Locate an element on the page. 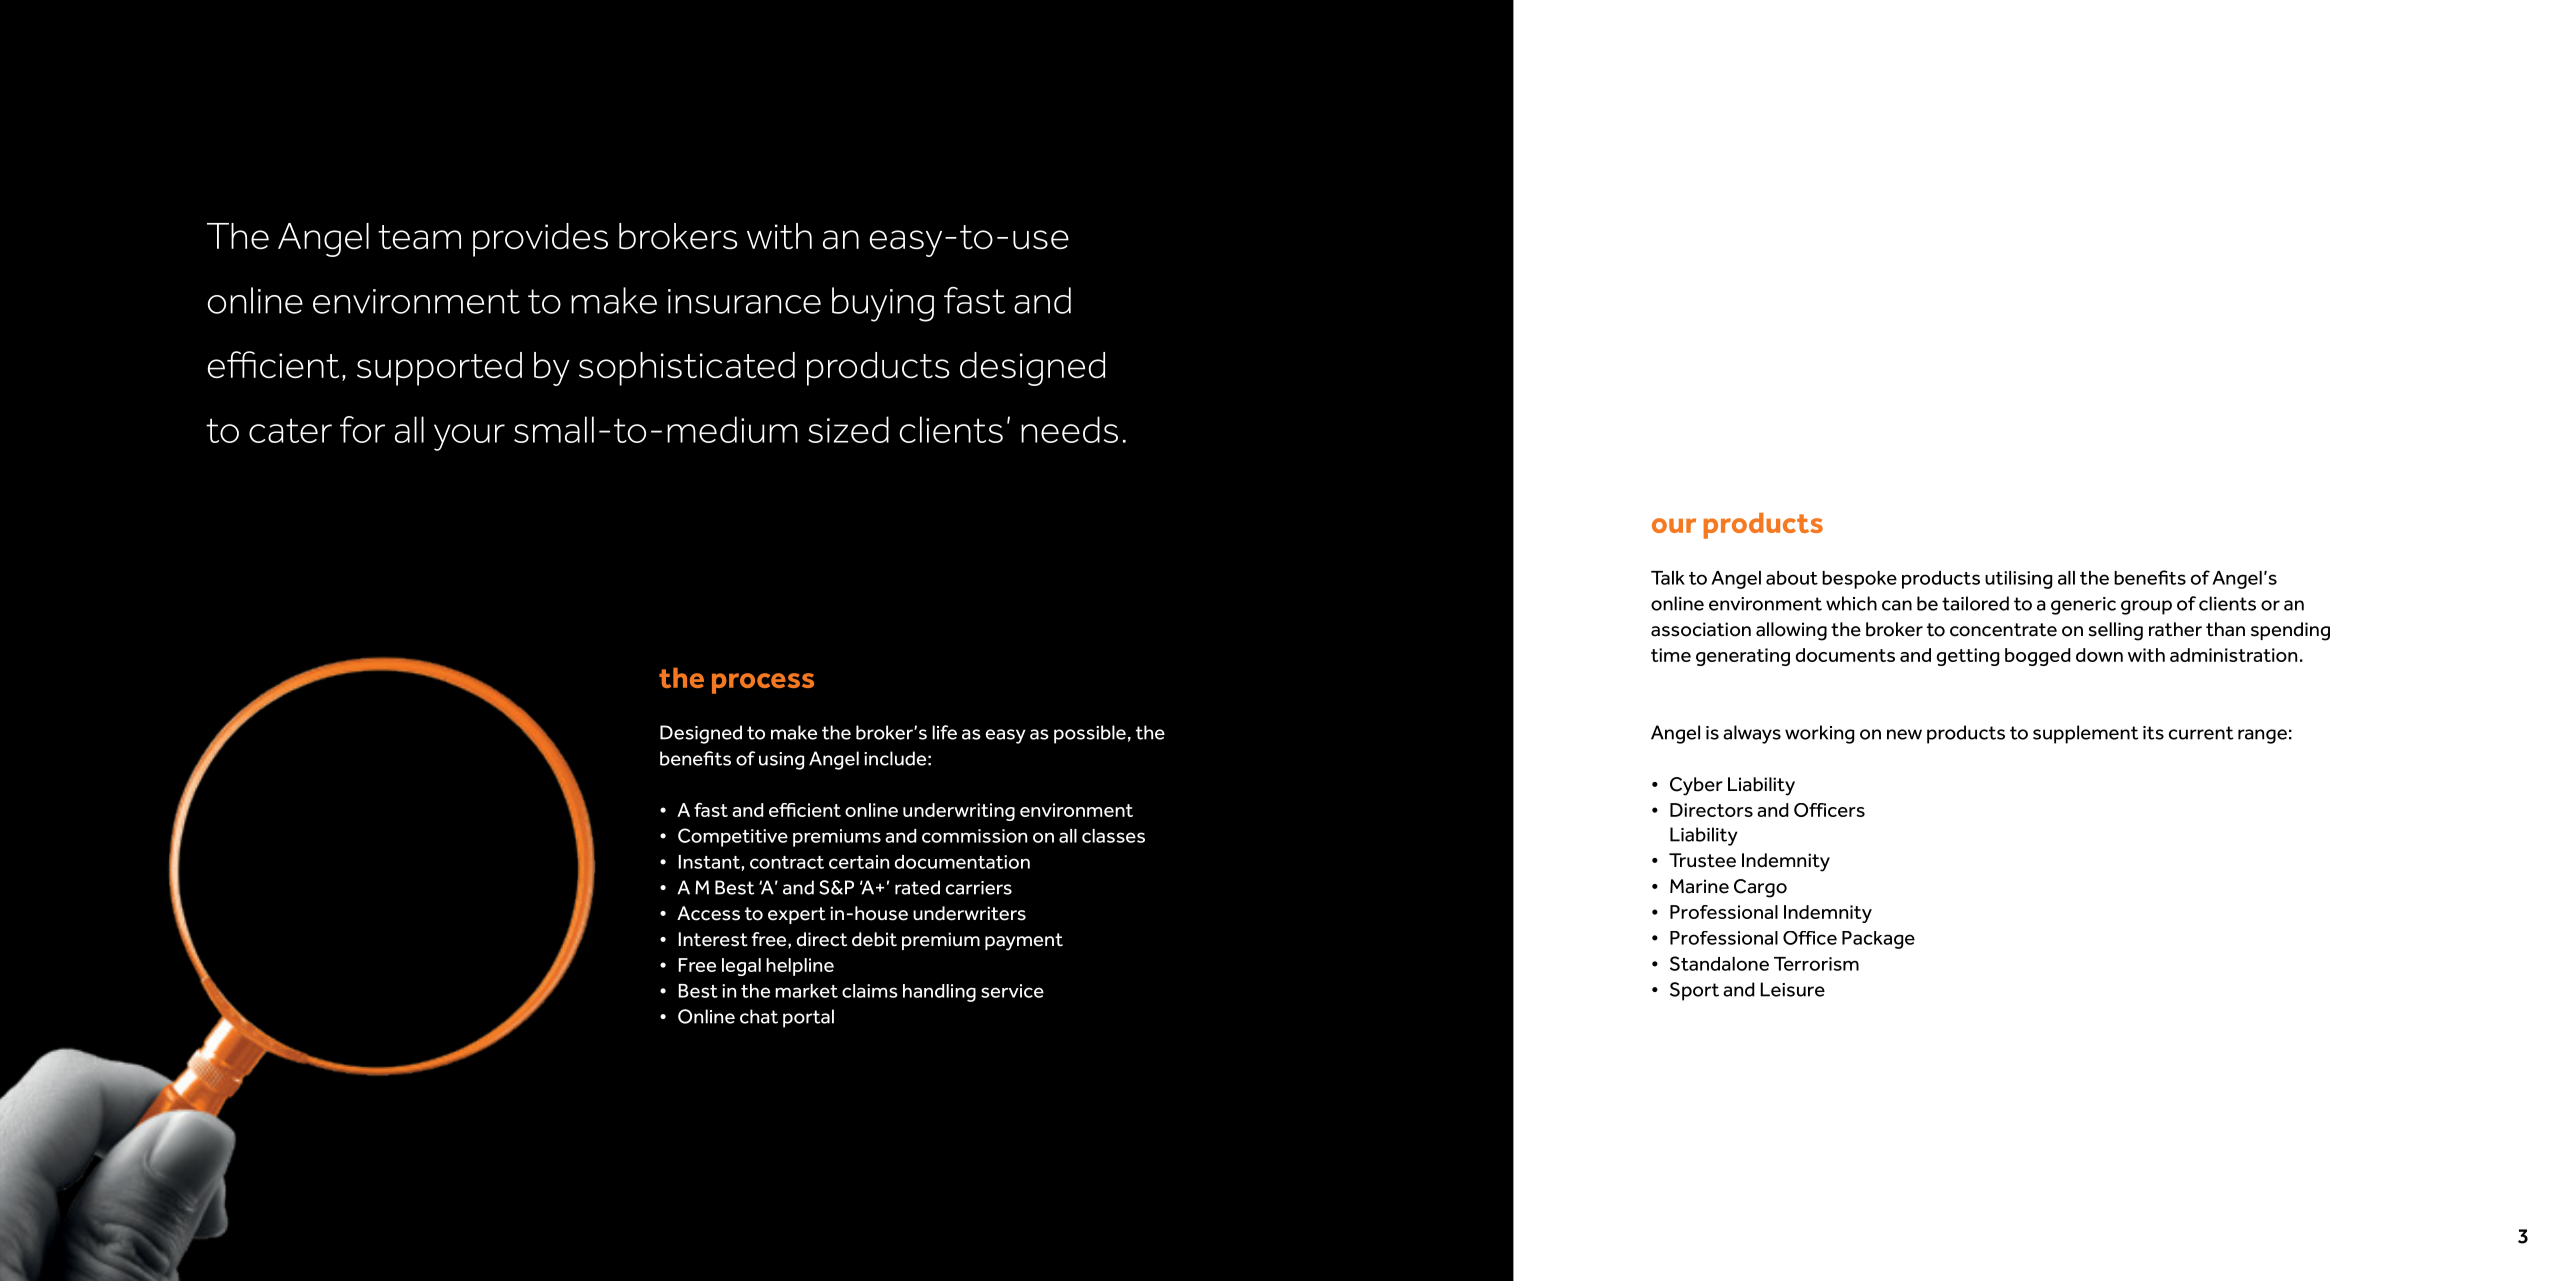 Image resolution: width=2563 pixels, height=1281 pixels. process is located at coordinates (763, 683).
